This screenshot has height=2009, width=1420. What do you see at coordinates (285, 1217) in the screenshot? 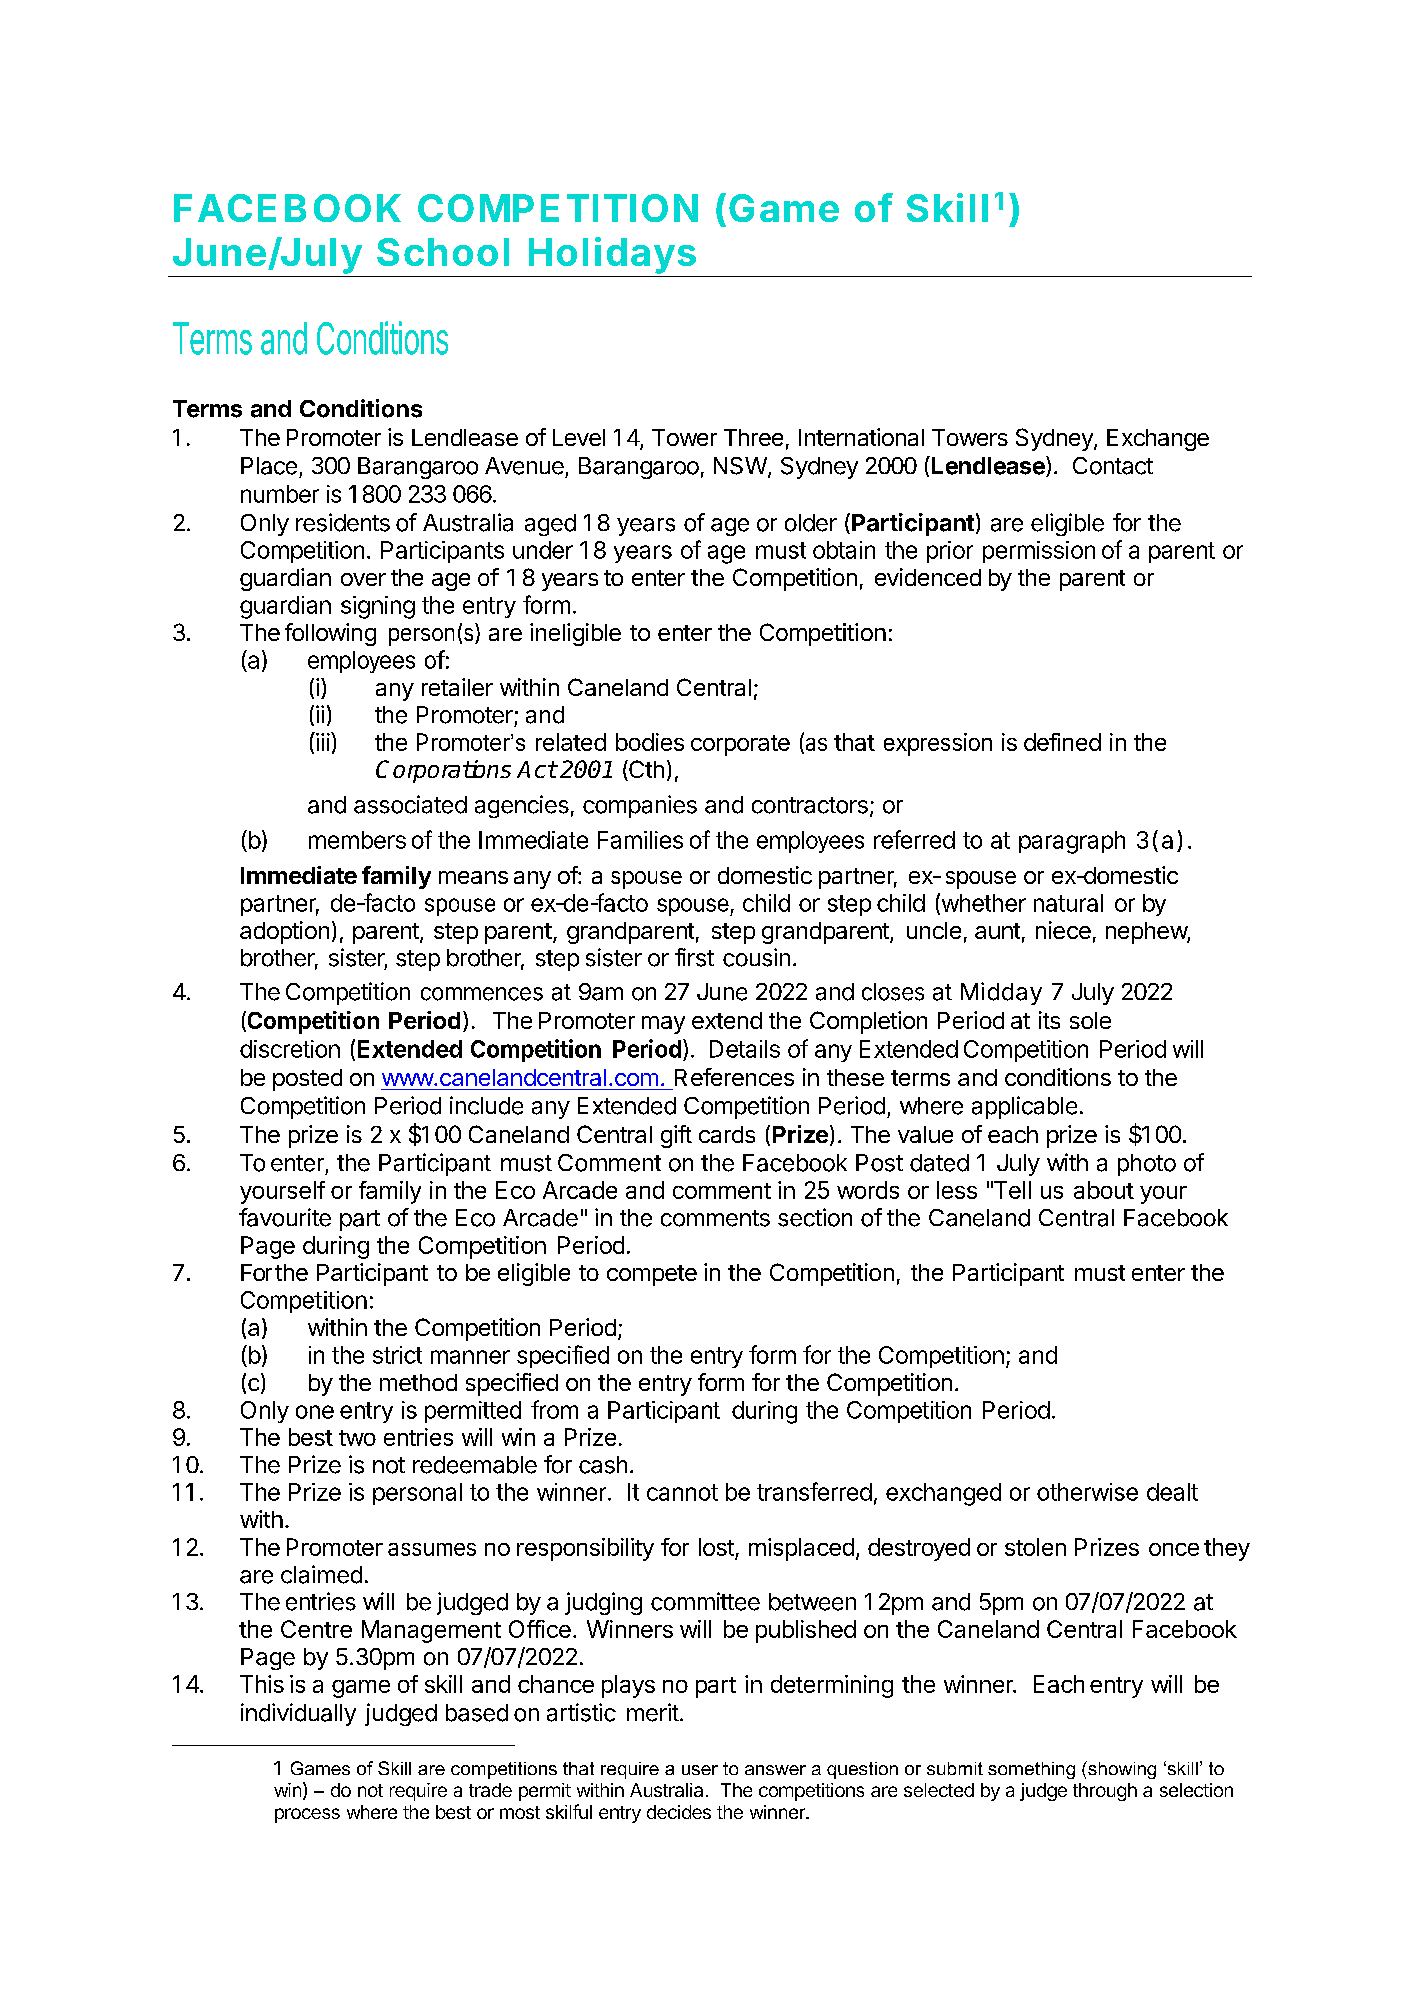
I see `favourite` at bounding box center [285, 1217].
